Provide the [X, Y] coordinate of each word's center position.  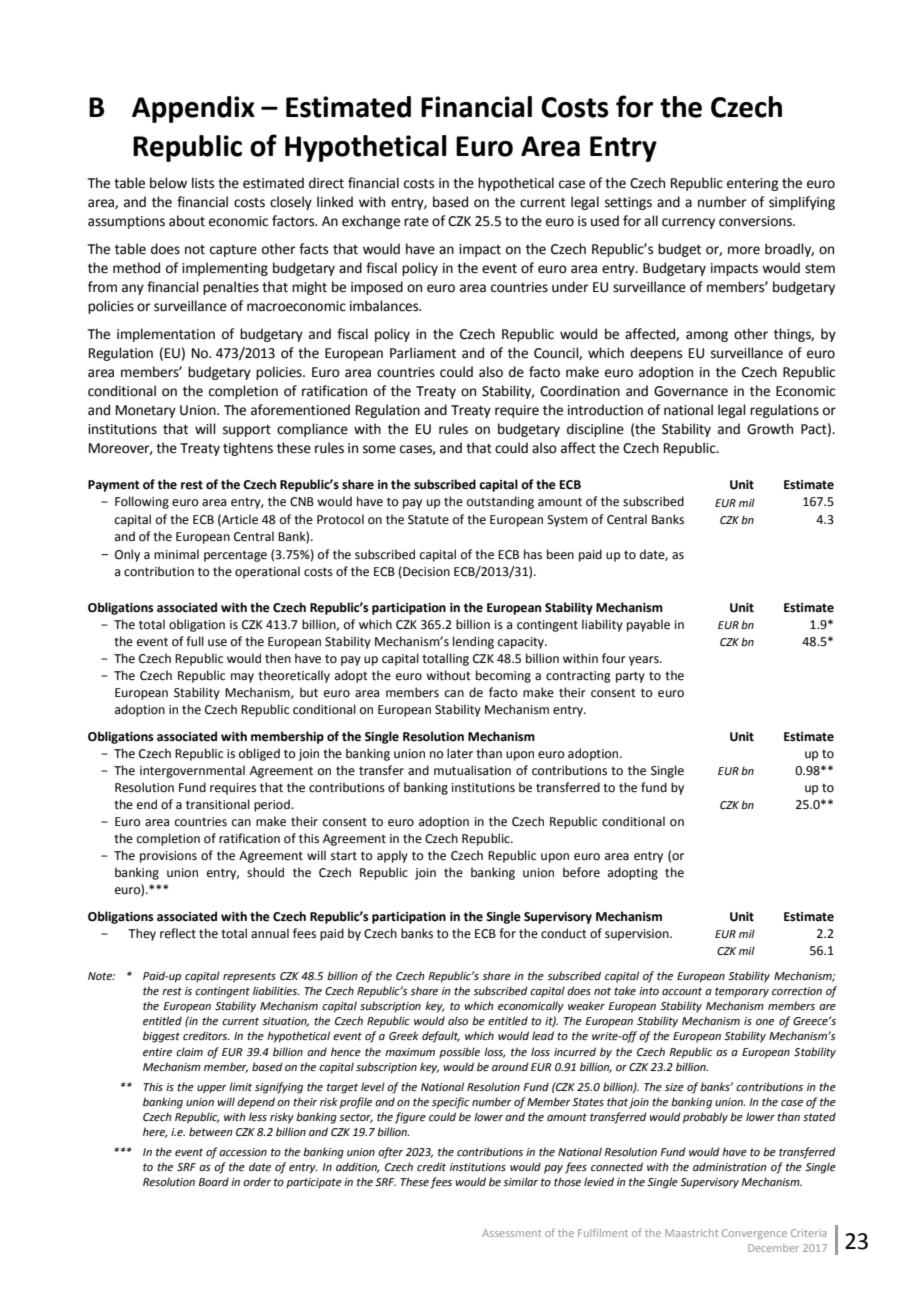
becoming [503, 676]
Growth [770, 429]
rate [416, 222]
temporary [742, 992]
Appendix [193, 109]
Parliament [423, 353]
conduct [564, 933]
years [645, 661]
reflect [178, 933]
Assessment [511, 1233]
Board [214, 1181]
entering [752, 184]
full [195, 641]
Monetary [146, 411]
